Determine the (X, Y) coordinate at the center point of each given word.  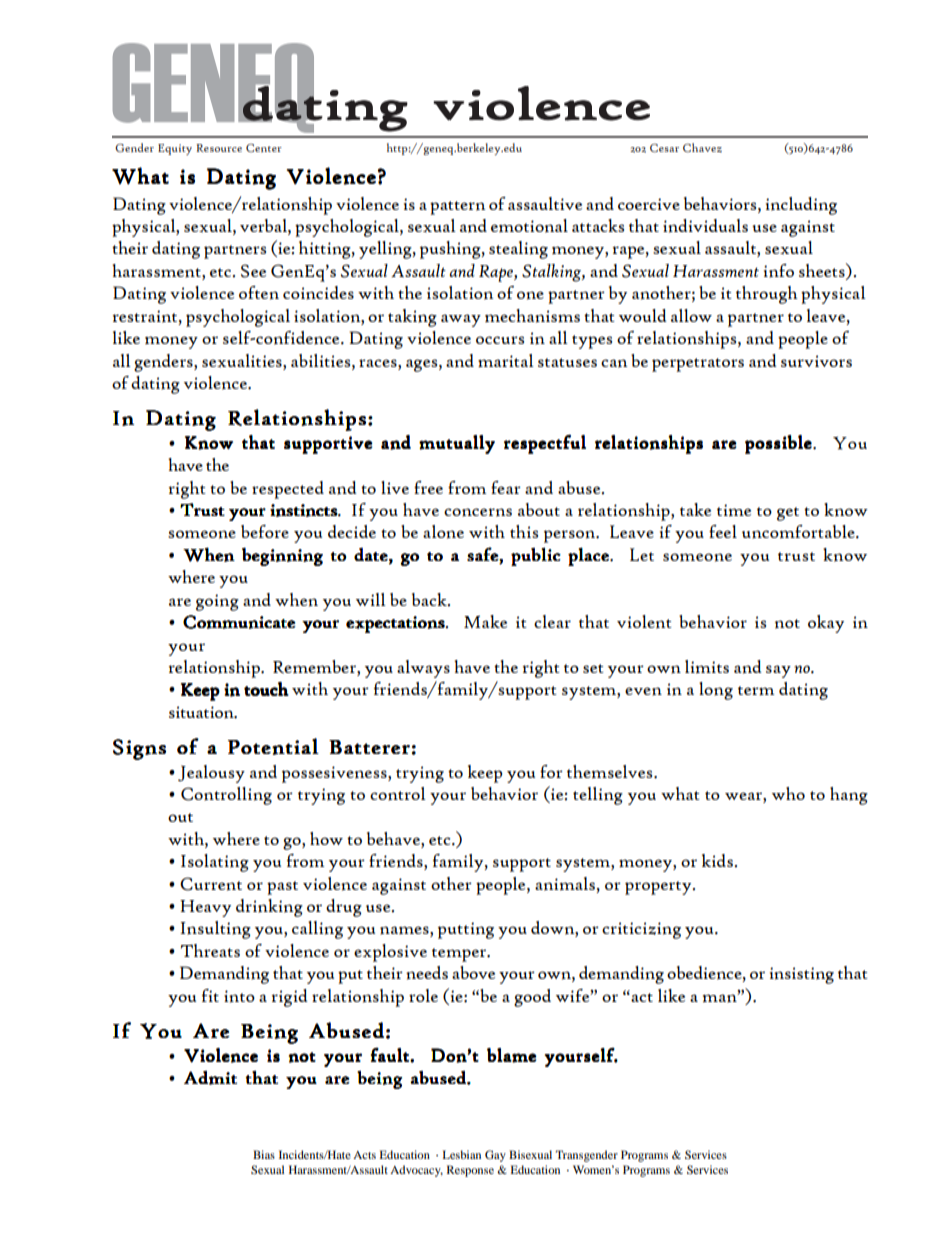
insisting (802, 975)
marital (506, 360)
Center (264, 148)
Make (485, 621)
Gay (495, 1156)
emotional (529, 226)
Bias (264, 1154)
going (217, 602)
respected (288, 490)
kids (718, 860)
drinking (269, 908)
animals (565, 884)
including (801, 206)
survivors (816, 361)
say (778, 671)
